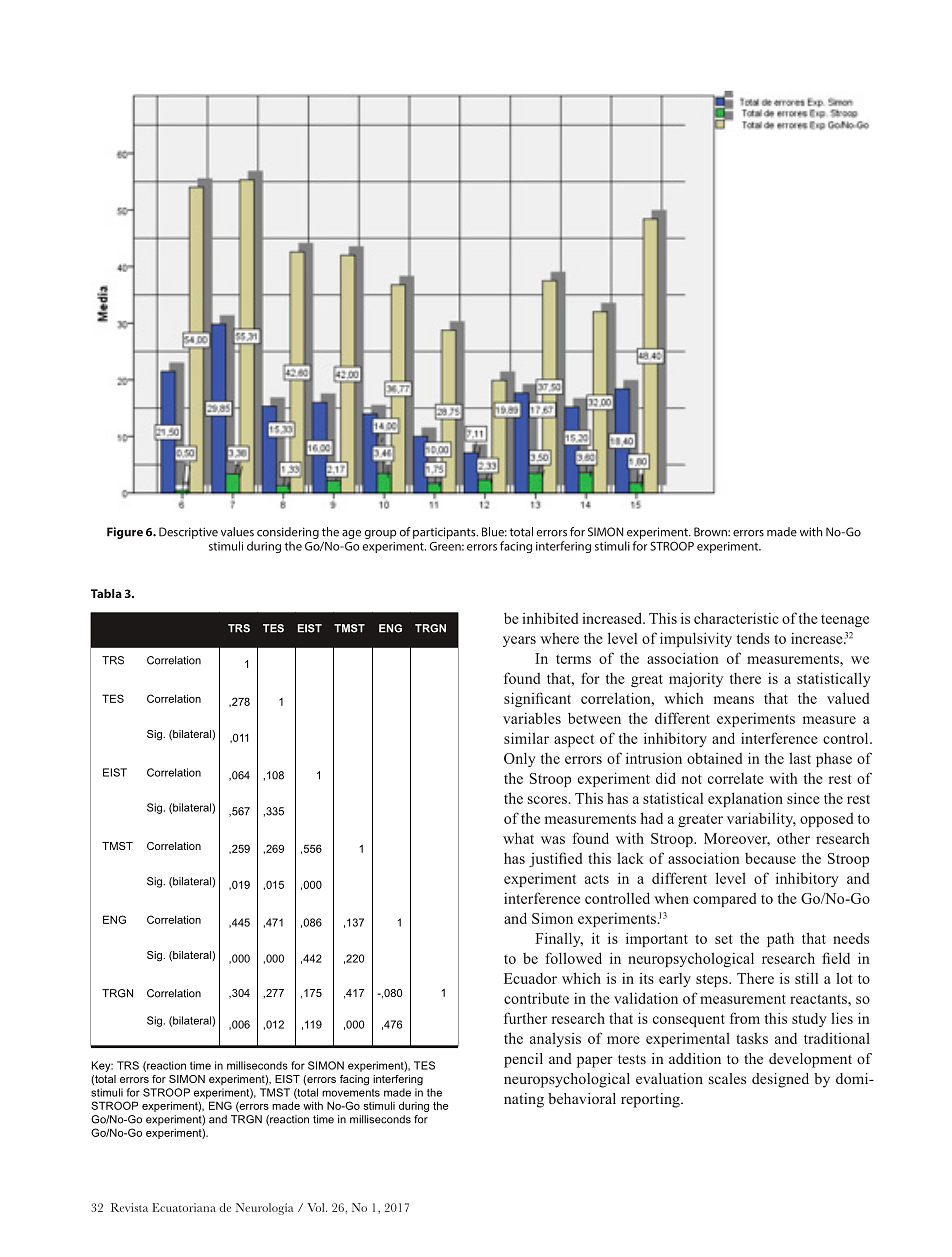 Image resolution: width=952 pixels, height=1257 pixels. Describe the element at coordinates (734, 700) in the image. I see `means` at that location.
